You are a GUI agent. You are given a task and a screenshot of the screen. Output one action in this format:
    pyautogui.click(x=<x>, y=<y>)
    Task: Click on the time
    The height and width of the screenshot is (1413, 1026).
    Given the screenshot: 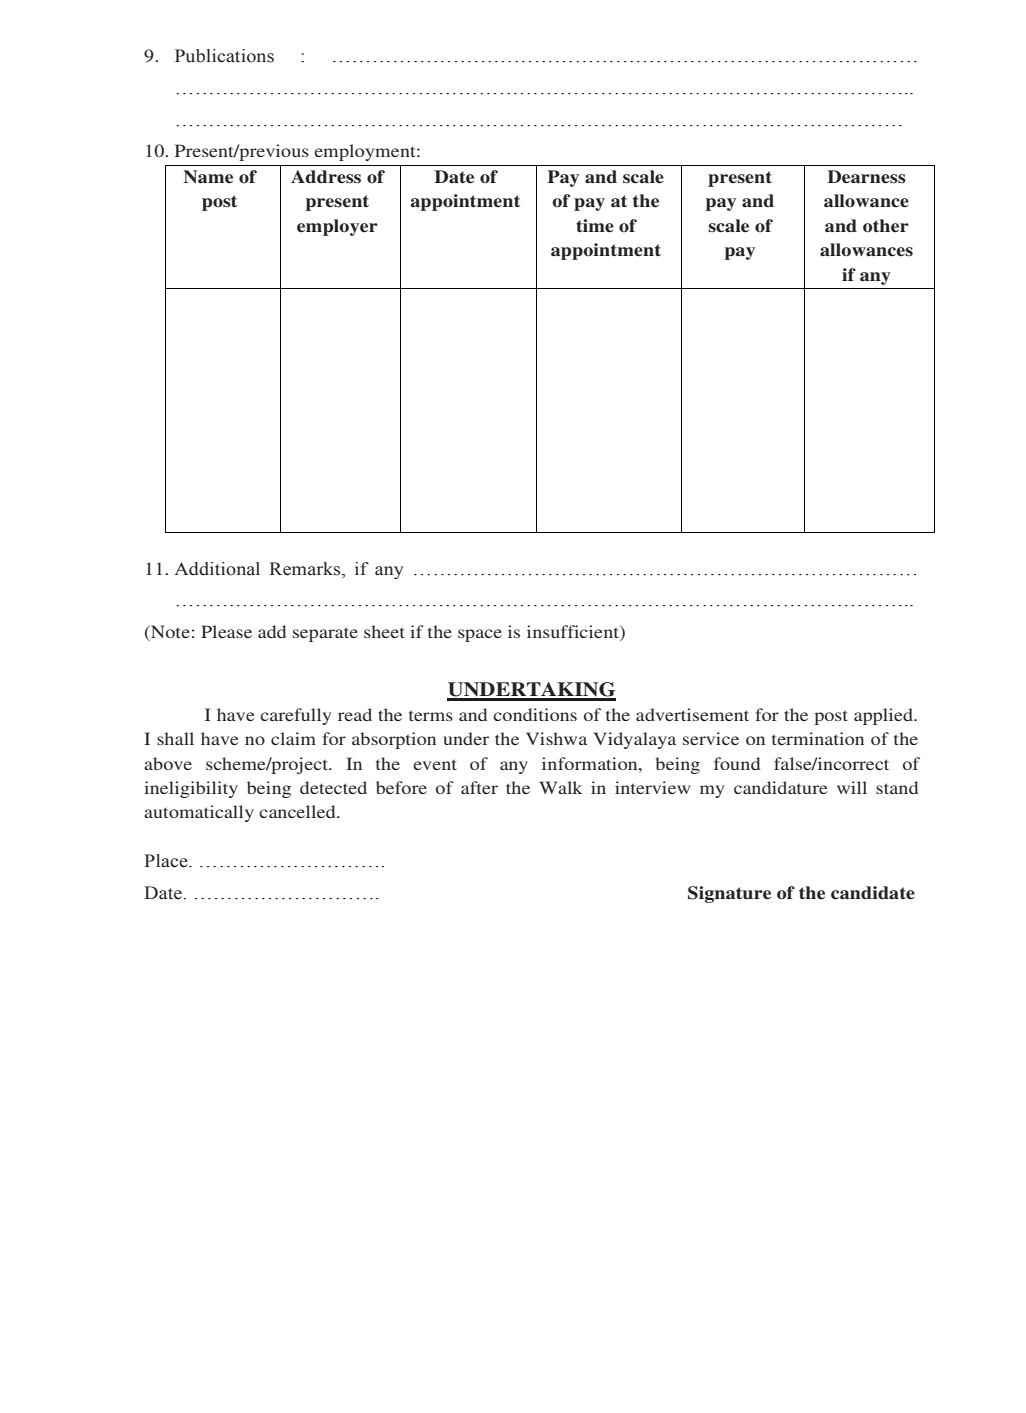 What is the action you would take?
    pyautogui.click(x=595, y=226)
